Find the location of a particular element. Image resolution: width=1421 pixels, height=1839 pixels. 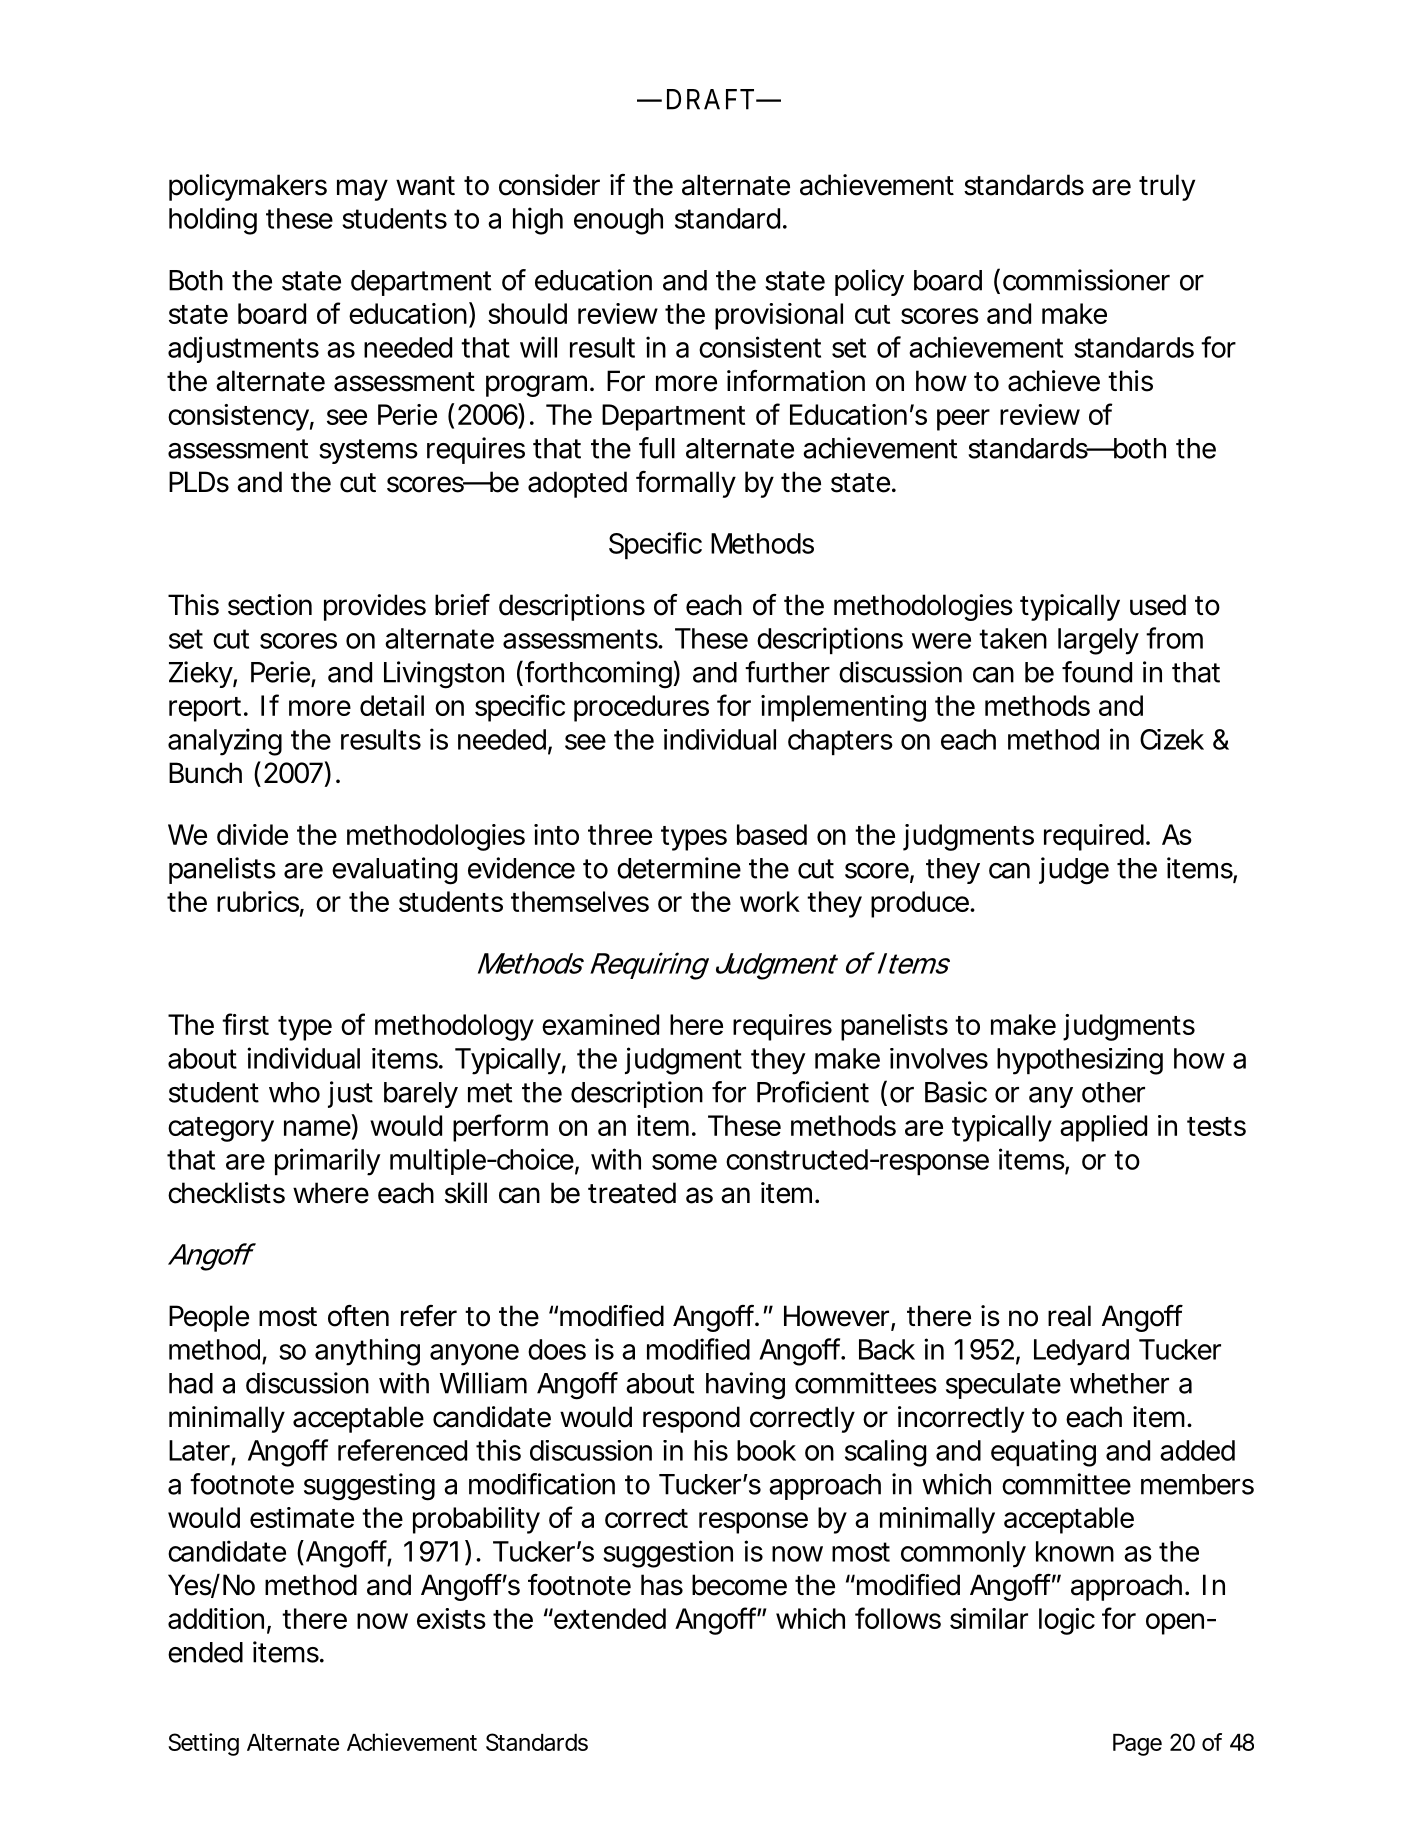

may is located at coordinates (362, 190).
